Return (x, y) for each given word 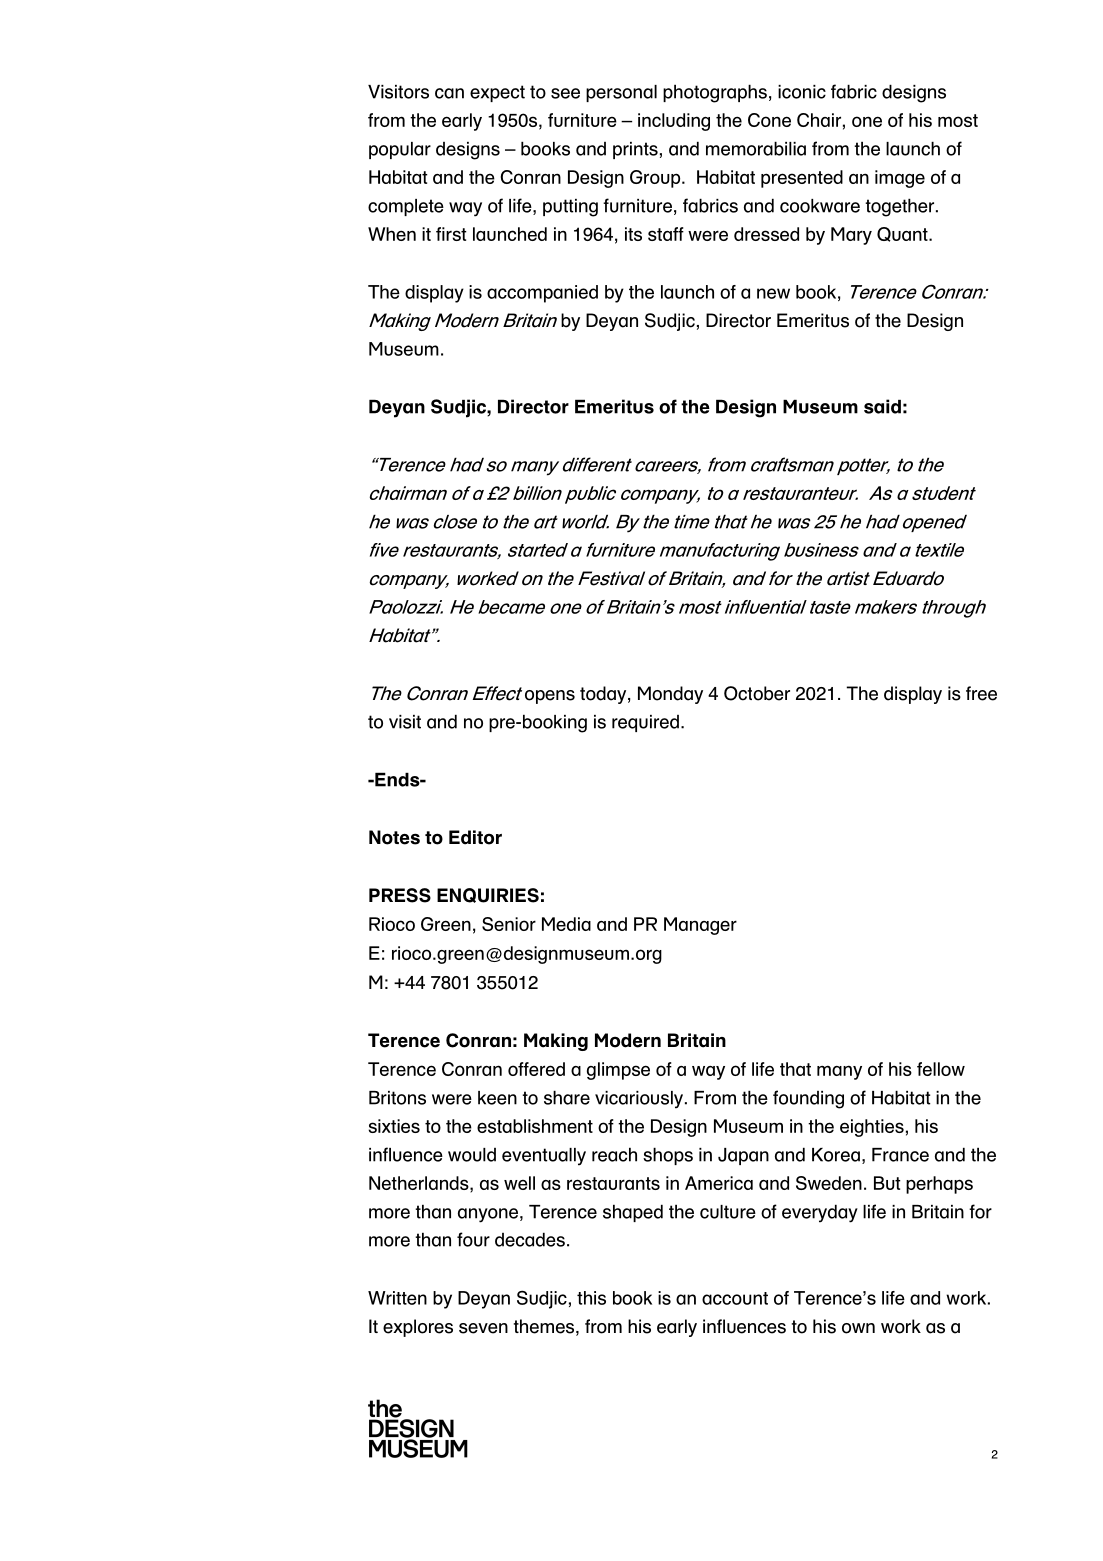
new (773, 293)
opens (550, 697)
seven (483, 1328)
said (882, 406)
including (674, 122)
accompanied (542, 294)
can (449, 93)
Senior (509, 924)
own (858, 1328)
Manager (700, 926)
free (981, 693)
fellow (941, 1069)
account (735, 1298)
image (900, 179)
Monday (670, 695)
